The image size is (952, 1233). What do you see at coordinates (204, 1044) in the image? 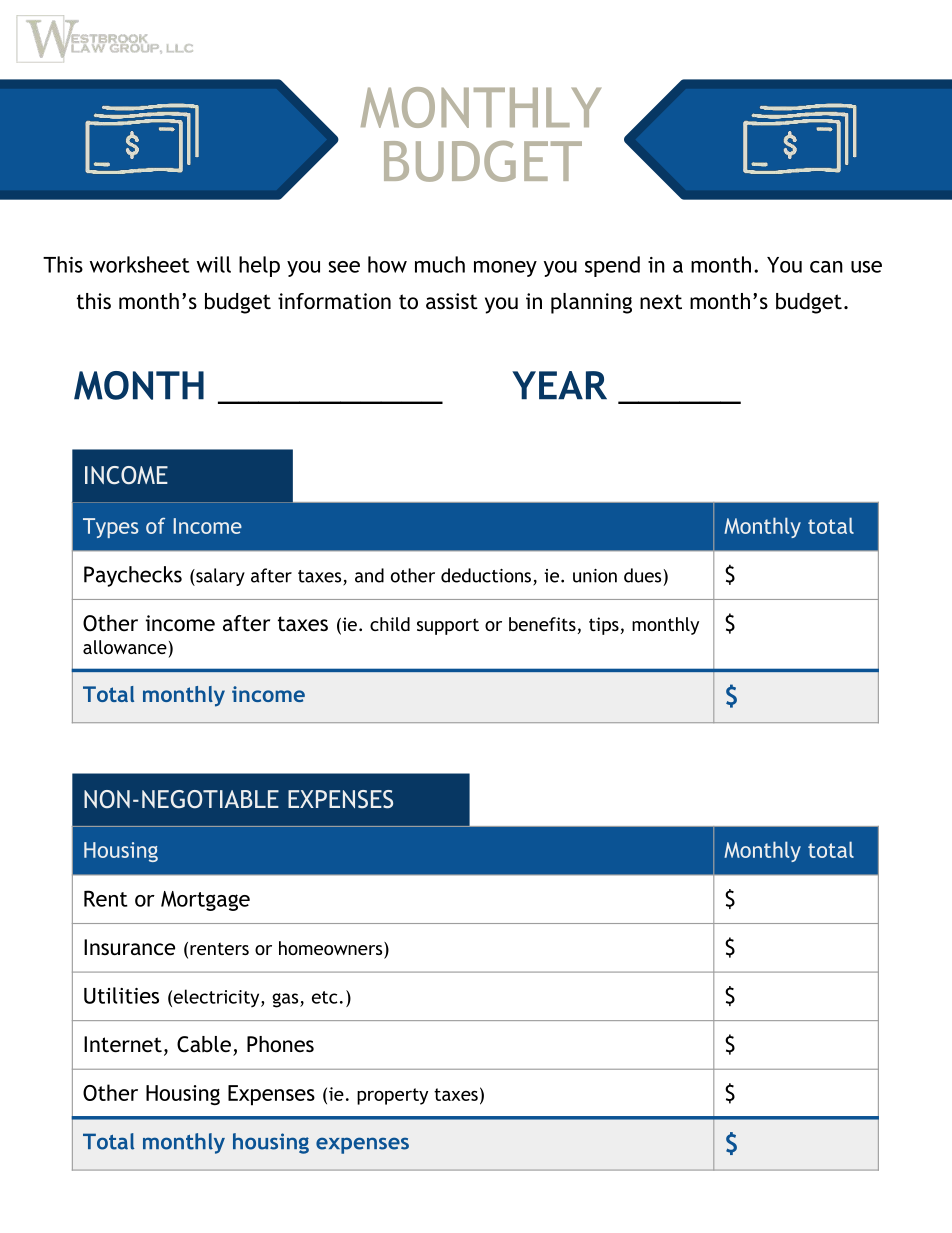
I see `Cable` at bounding box center [204, 1044].
